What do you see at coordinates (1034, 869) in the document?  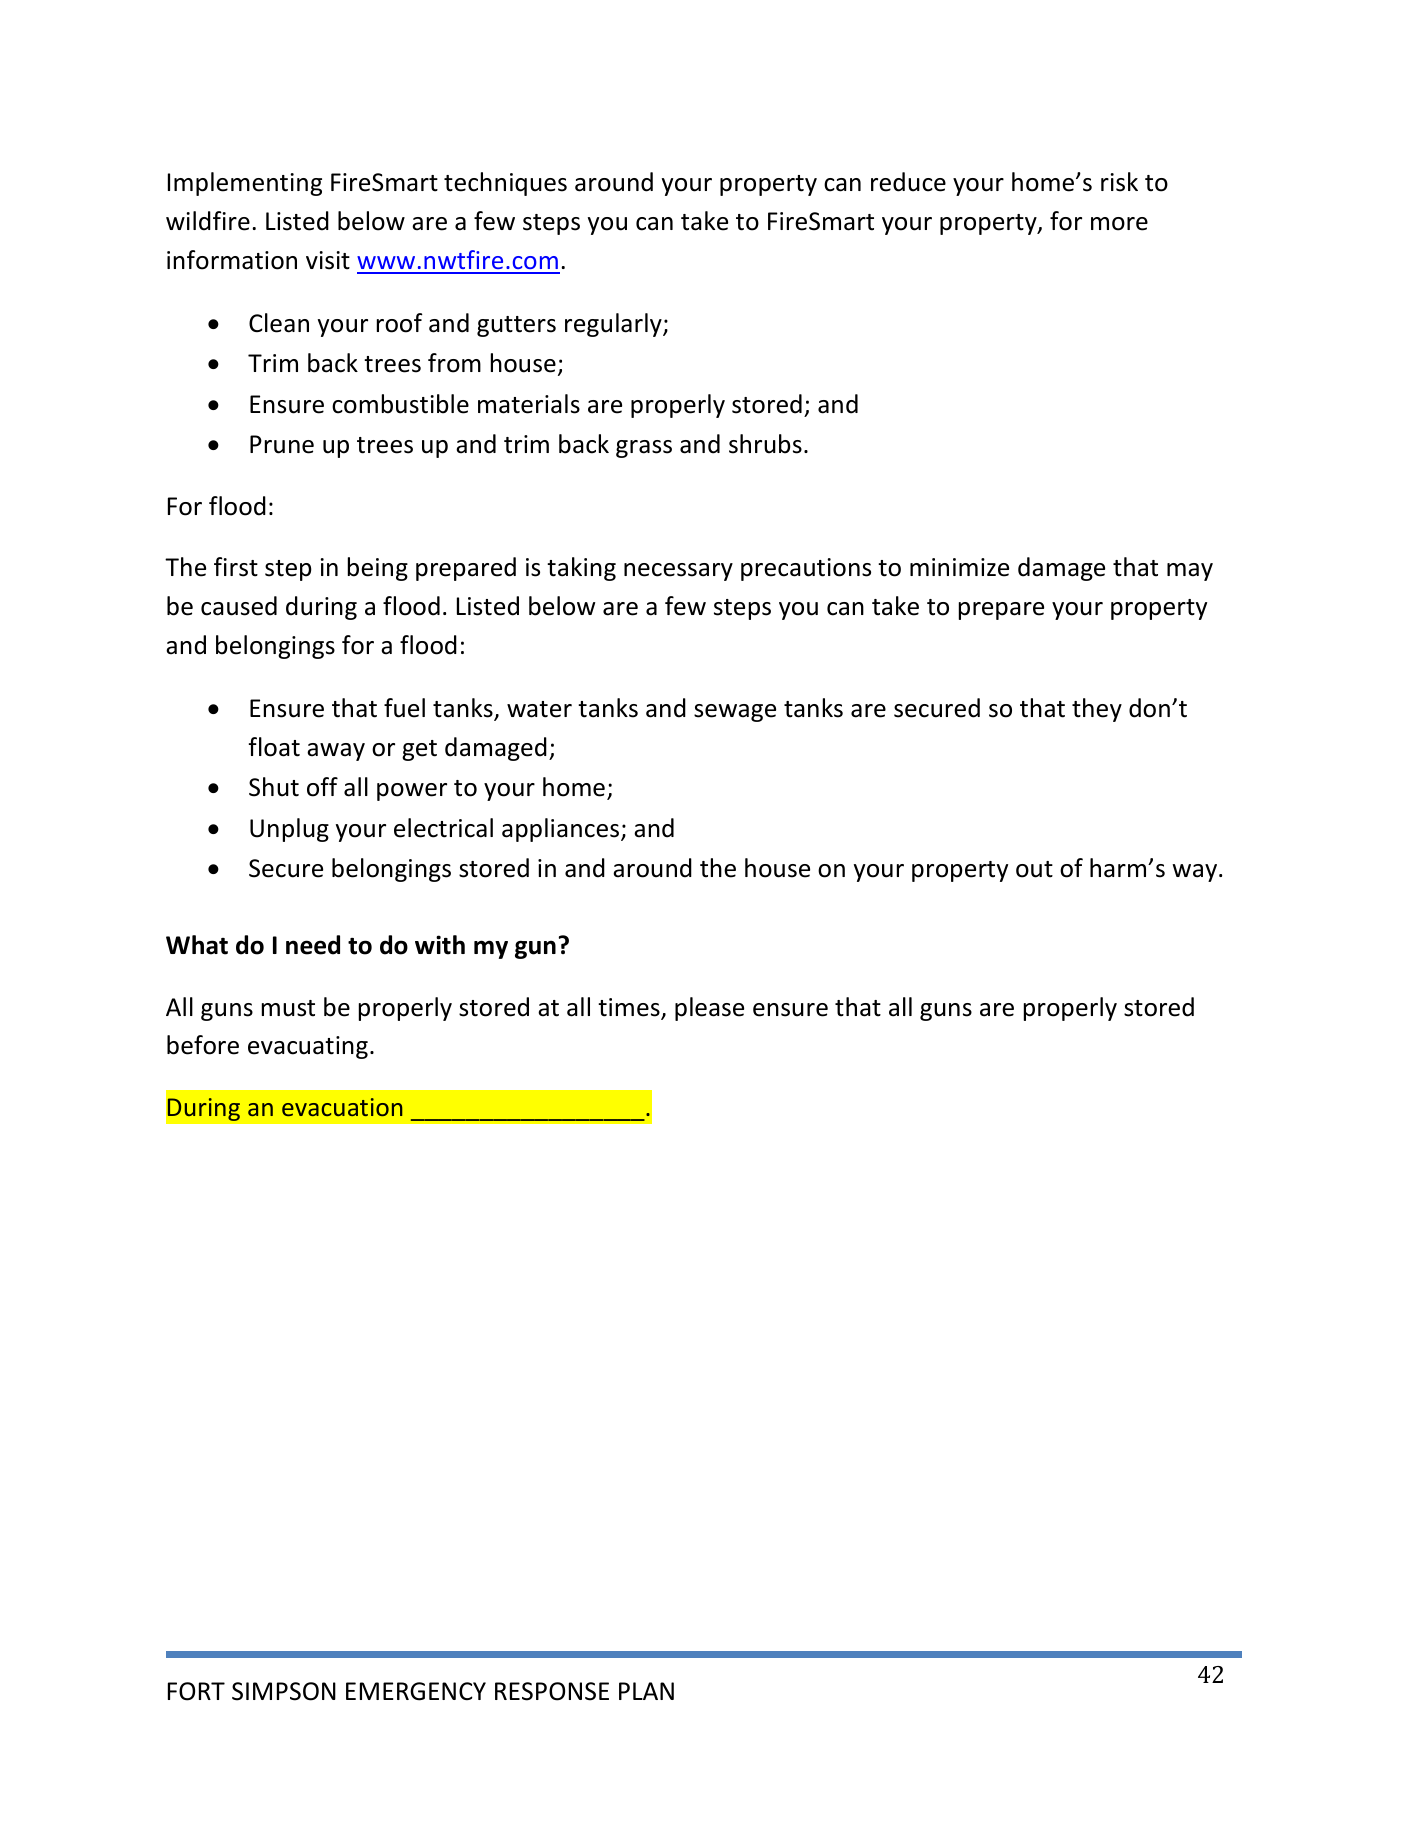 I see `out` at bounding box center [1034, 869].
